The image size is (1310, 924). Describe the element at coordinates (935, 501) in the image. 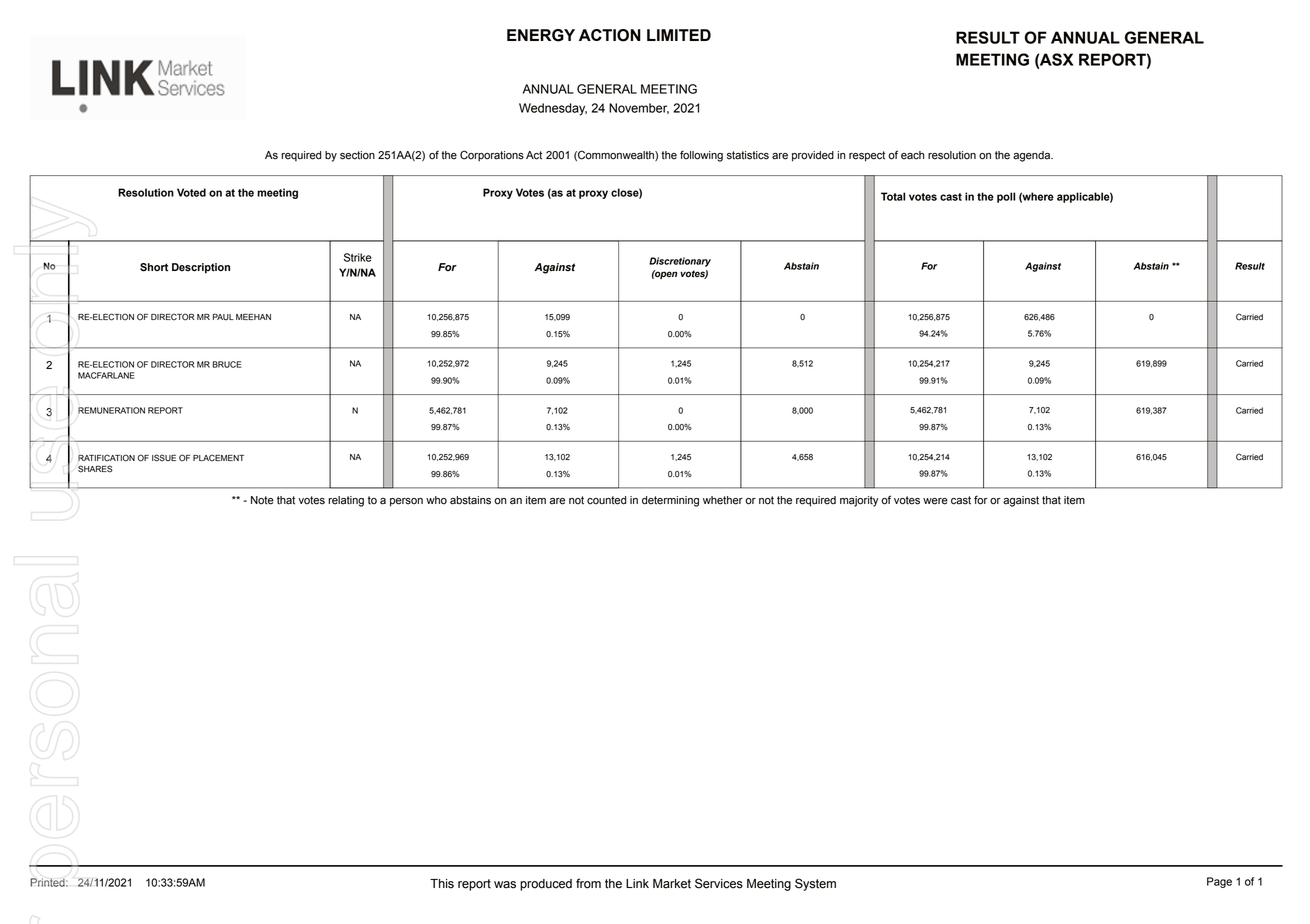

I see `were` at that location.
